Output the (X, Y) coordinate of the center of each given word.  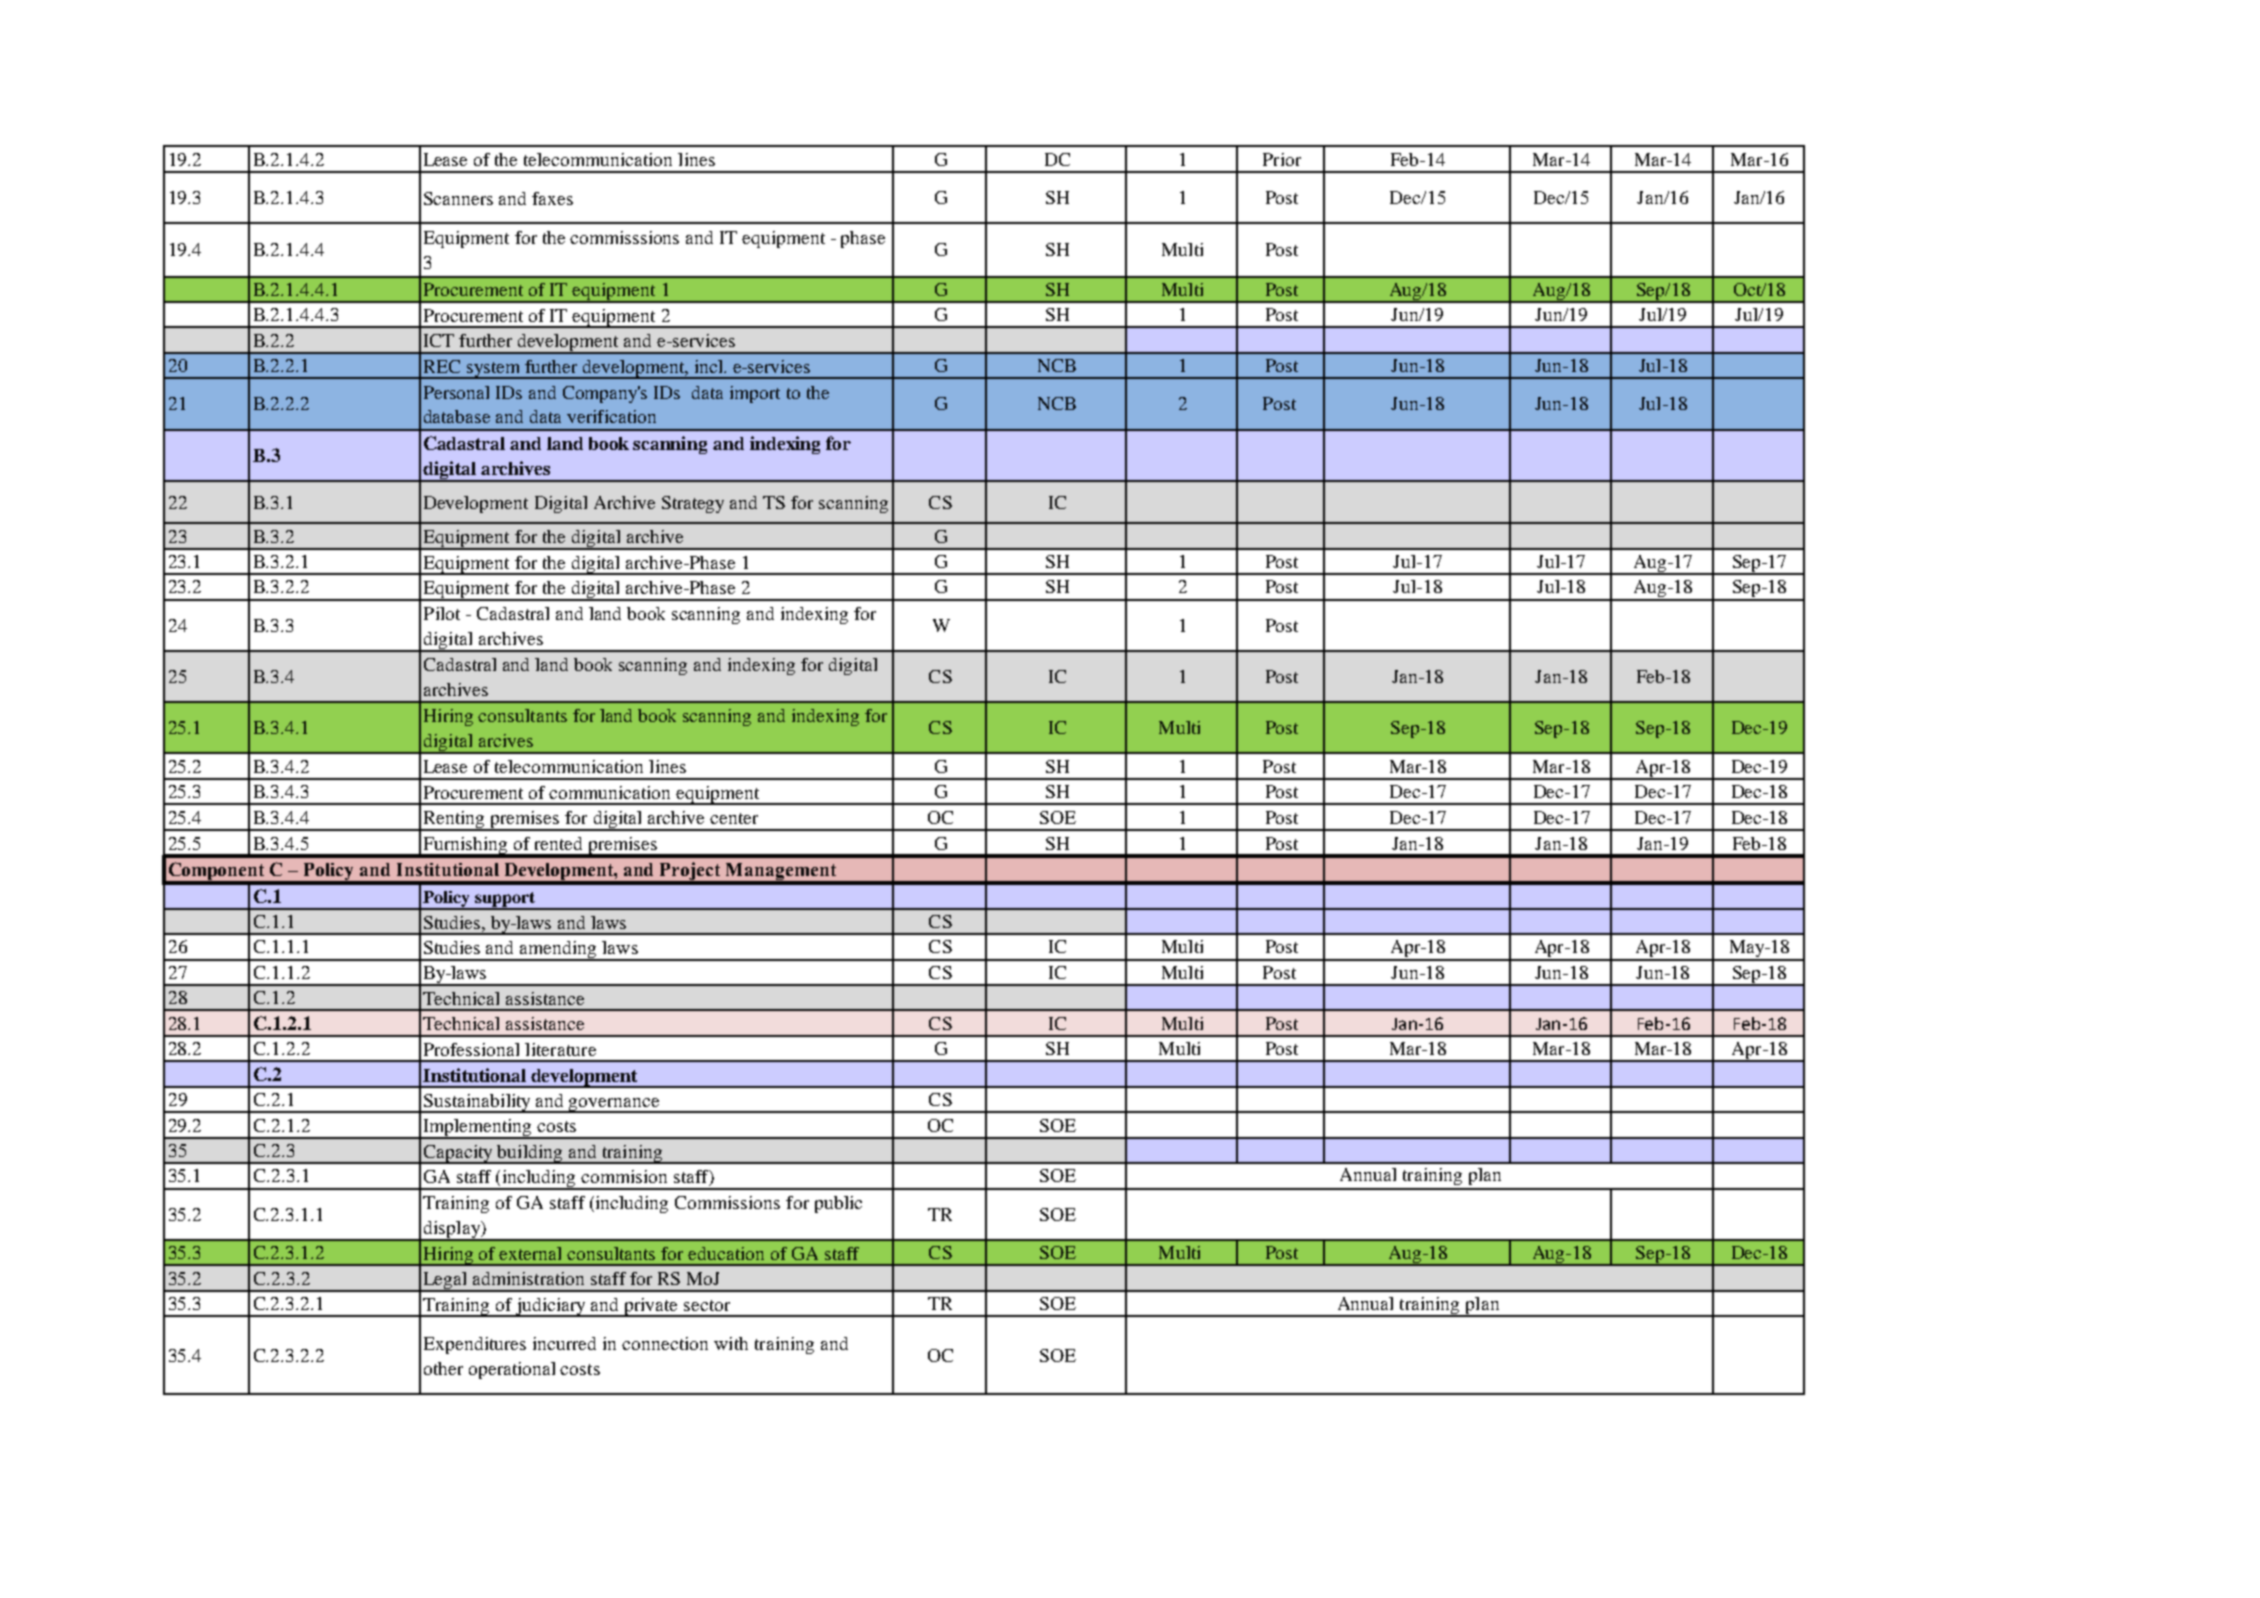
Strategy (693, 504)
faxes (552, 198)
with (731, 1343)
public (838, 1204)
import (755, 394)
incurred (564, 1343)
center (734, 818)
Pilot (442, 613)
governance (615, 1105)
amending (558, 951)
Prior (1282, 159)
